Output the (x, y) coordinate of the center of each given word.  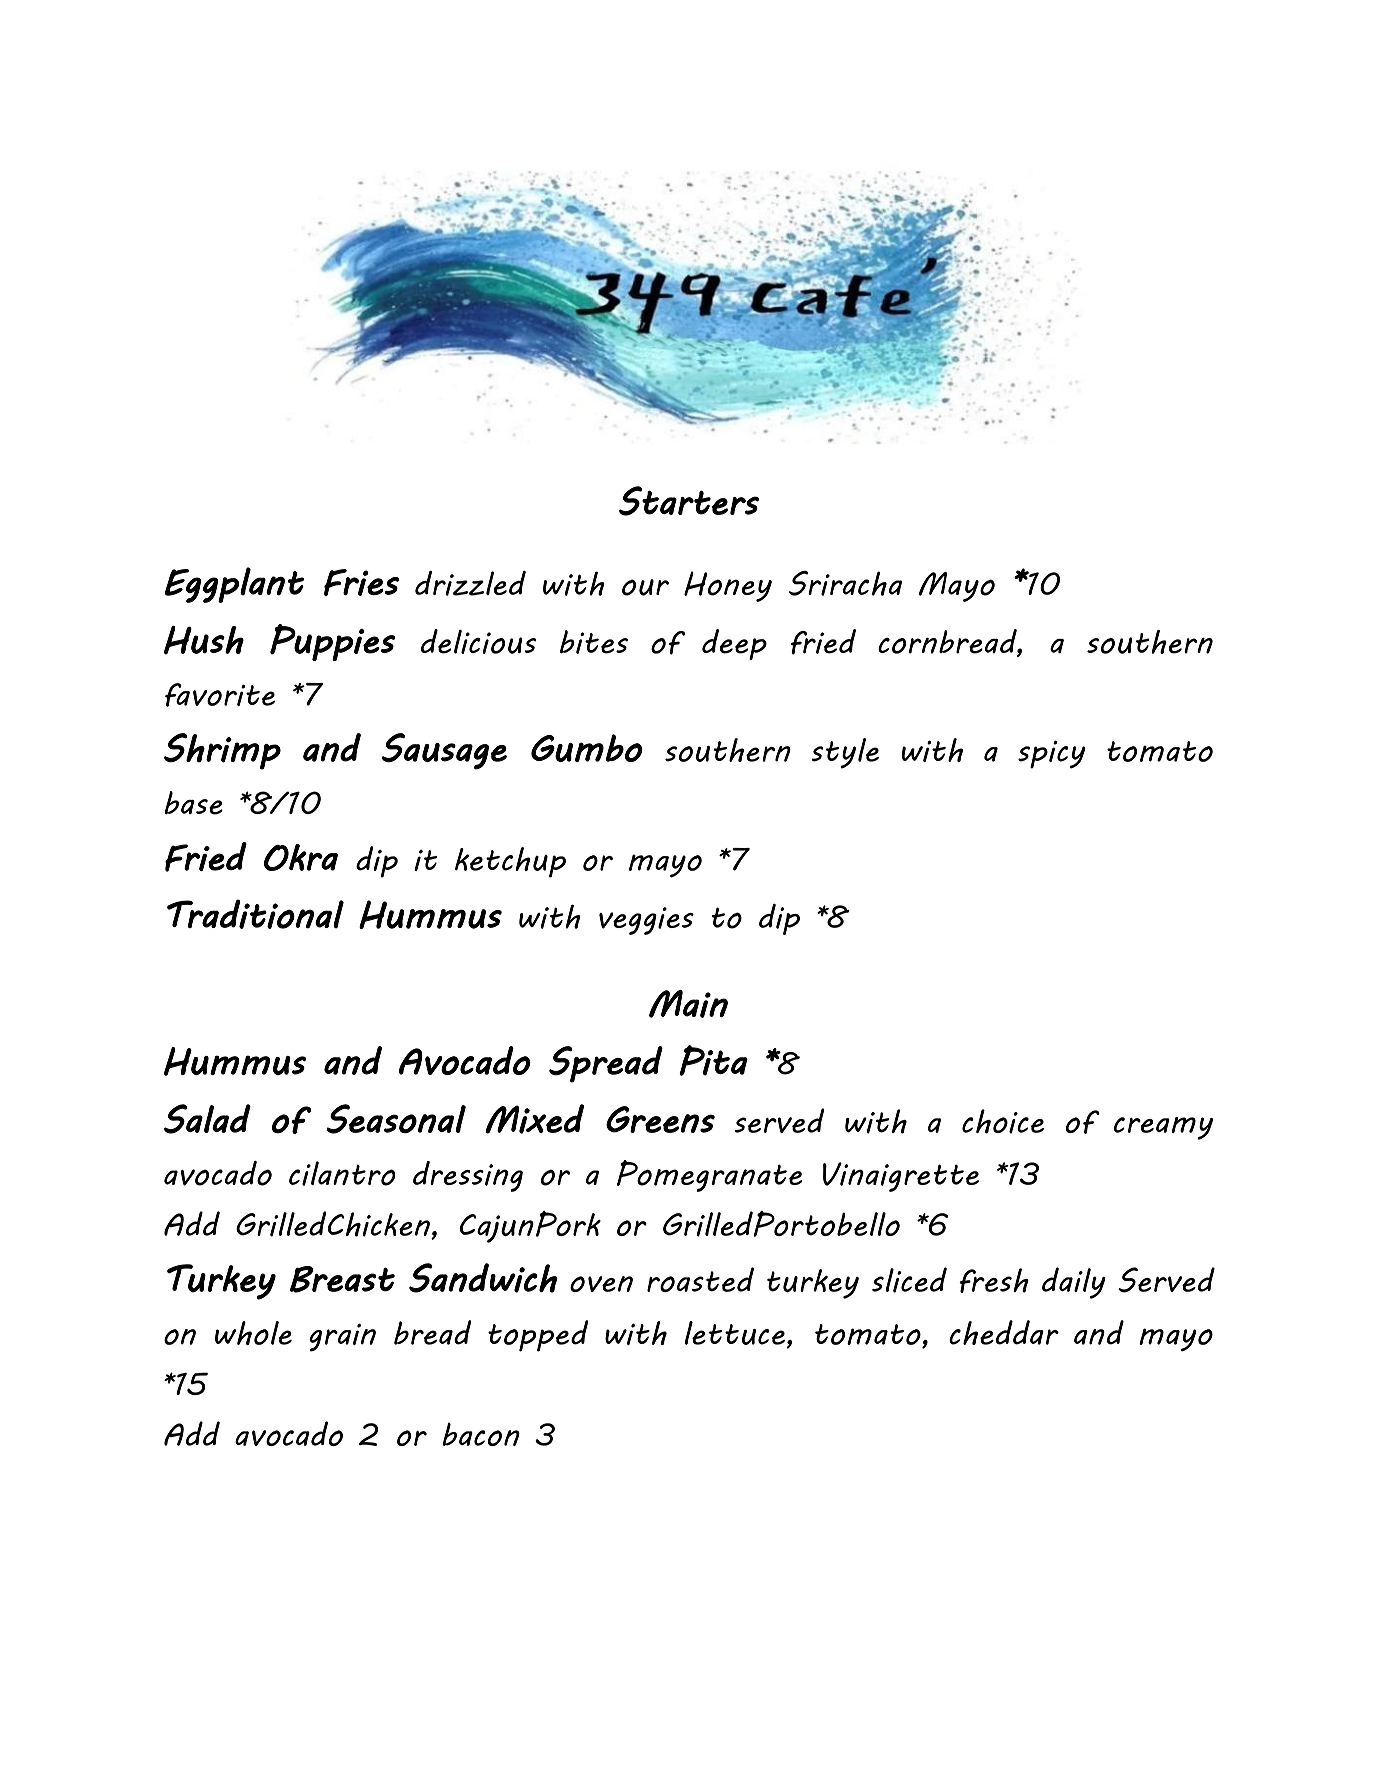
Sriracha (845, 583)
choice (1003, 1121)
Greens (660, 1119)
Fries (361, 582)
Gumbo (587, 748)
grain (342, 1337)
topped (538, 1336)
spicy (1052, 754)
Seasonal (396, 1119)
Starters (689, 501)
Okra (301, 857)
